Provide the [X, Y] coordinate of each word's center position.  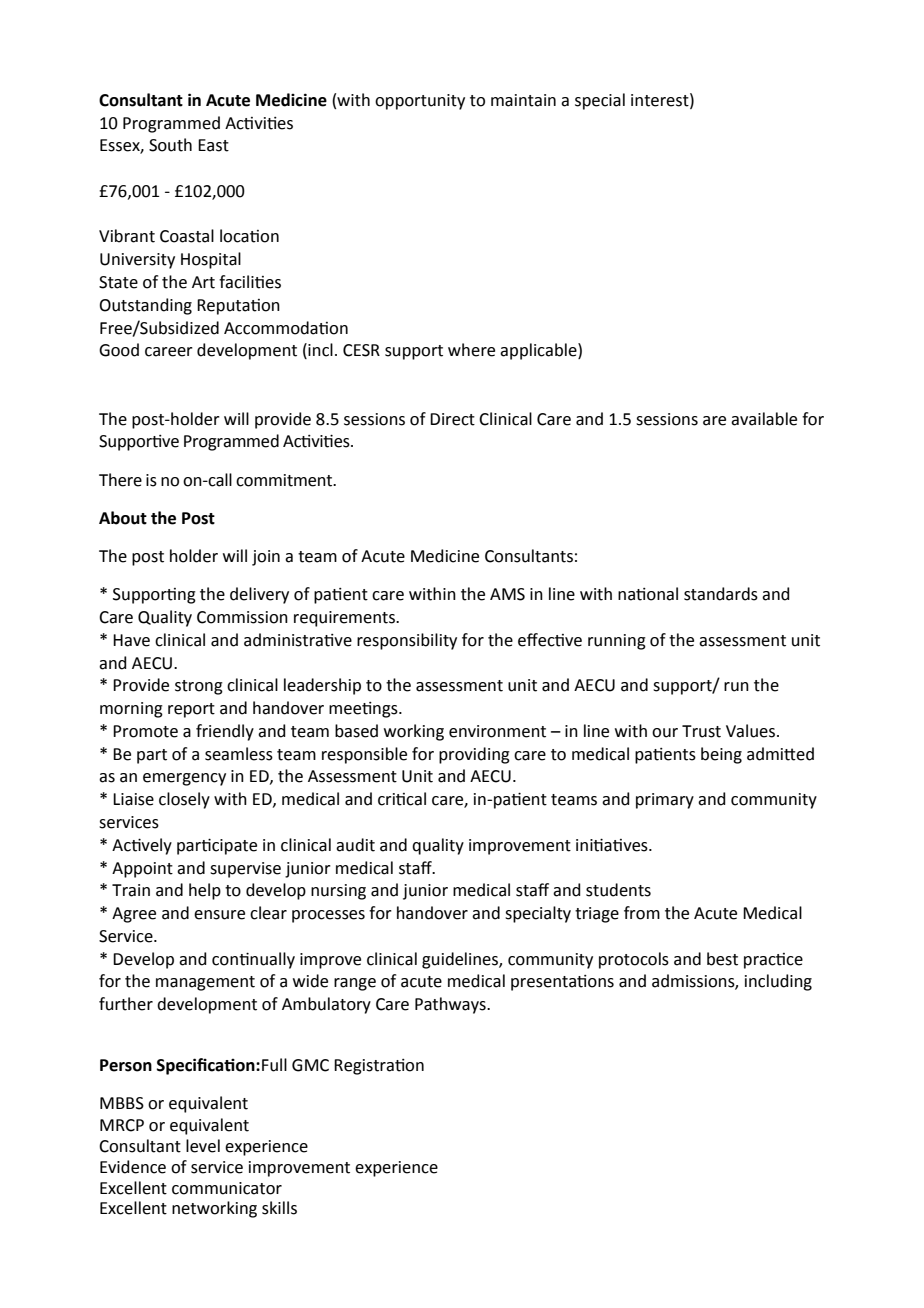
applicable [539, 351]
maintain [523, 100]
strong [199, 687]
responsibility [407, 641]
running [617, 642]
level [203, 1146]
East [213, 145]
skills [279, 1208]
